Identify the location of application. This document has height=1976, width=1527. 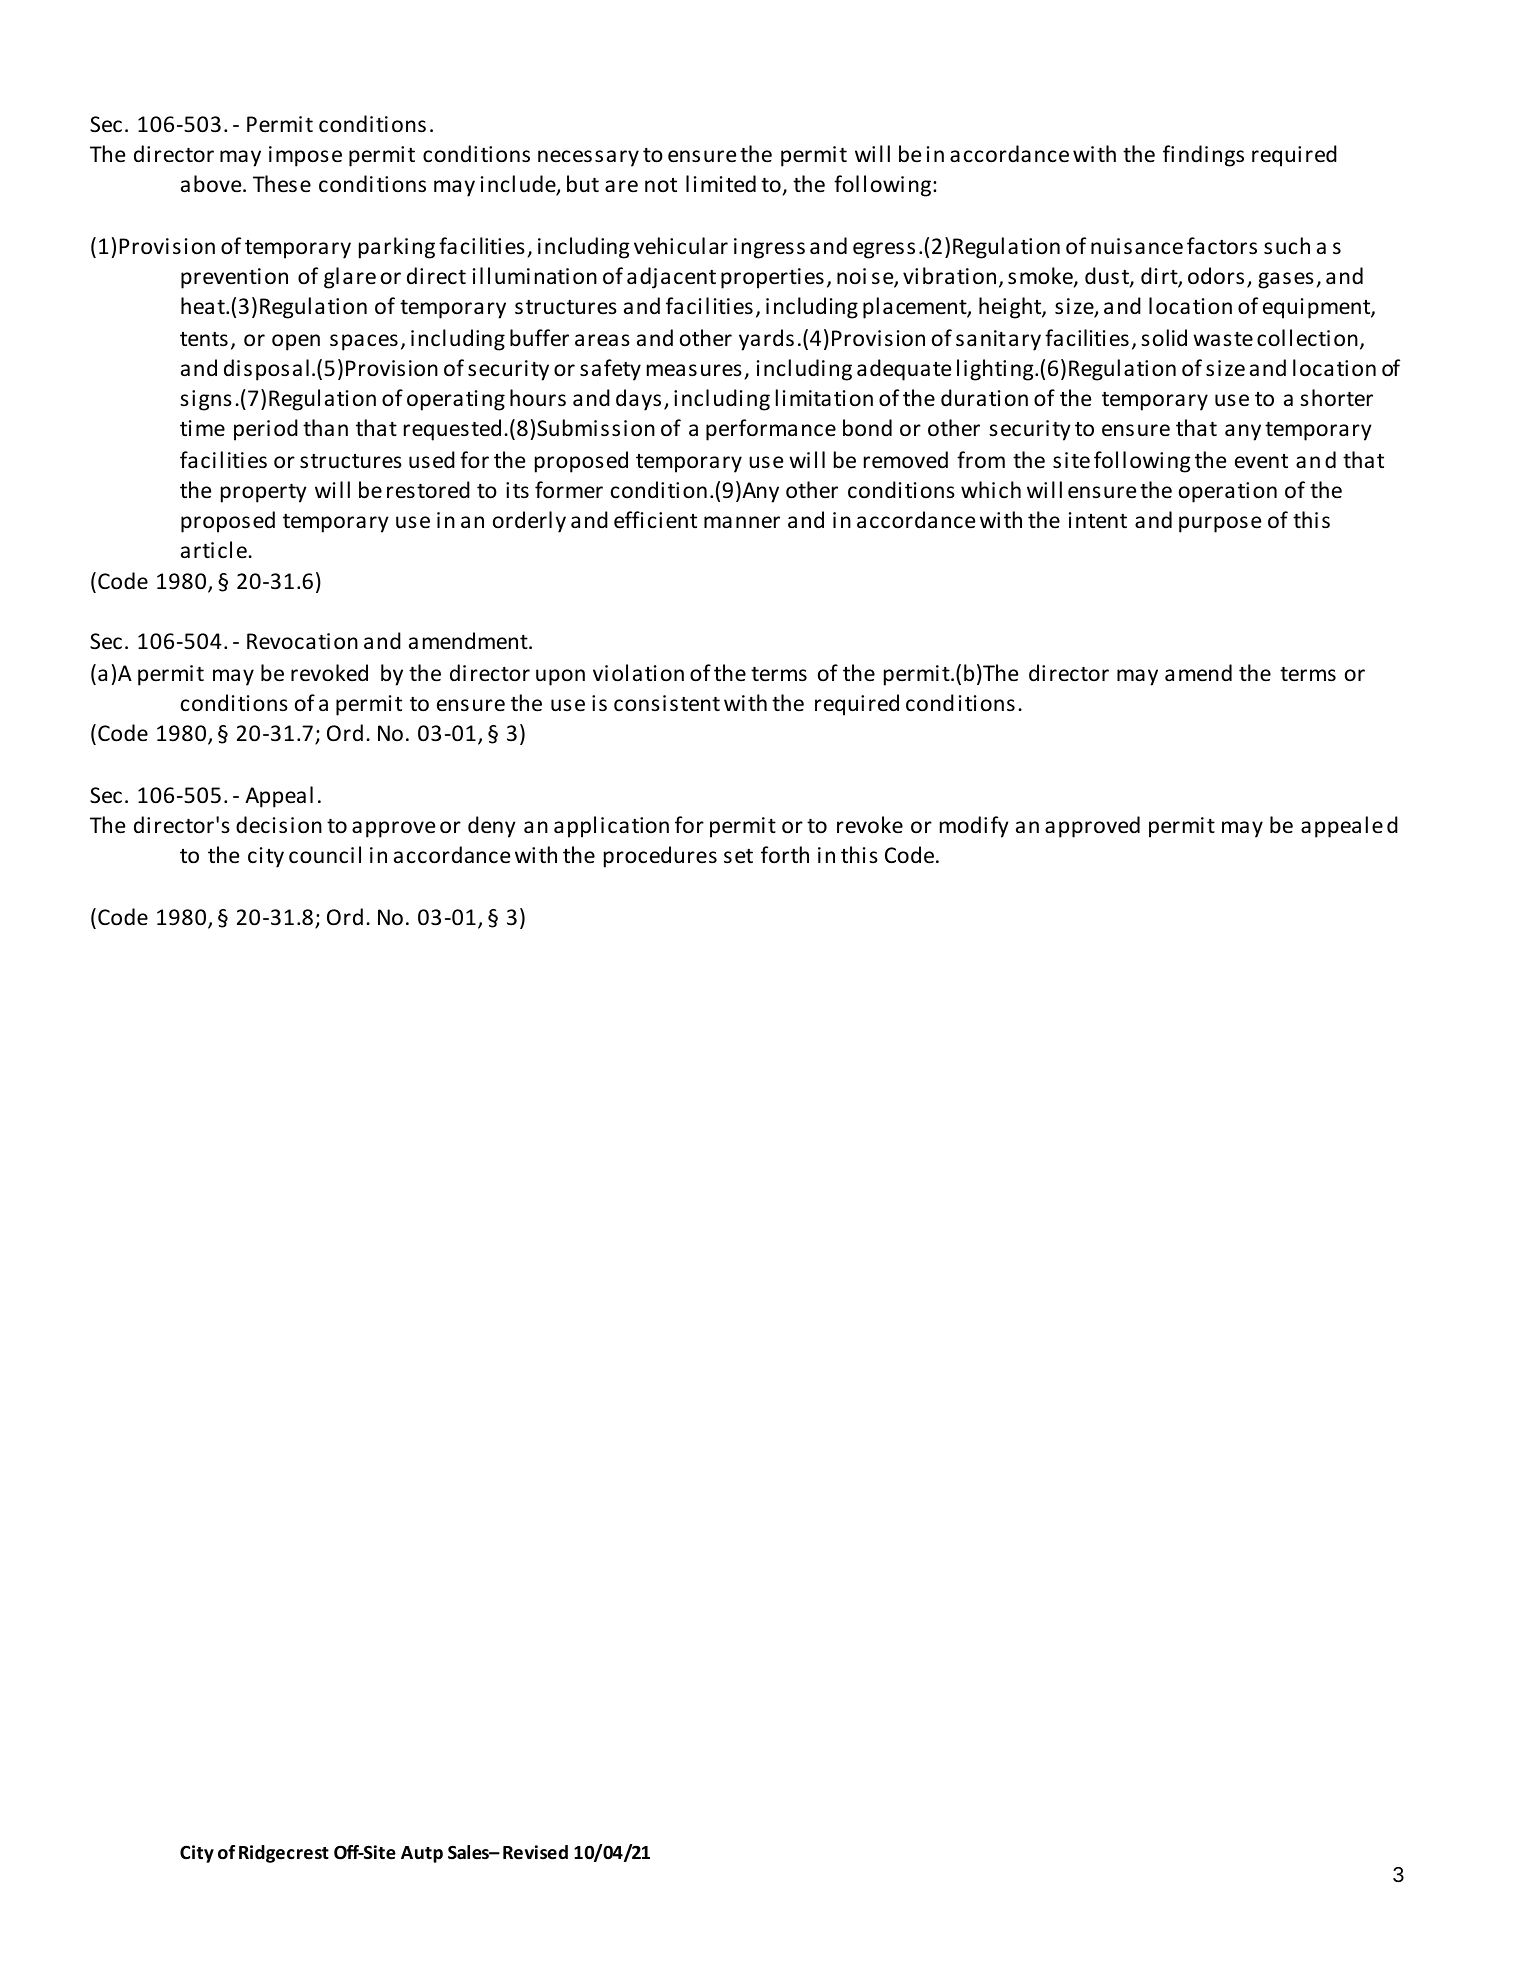
(611, 827).
